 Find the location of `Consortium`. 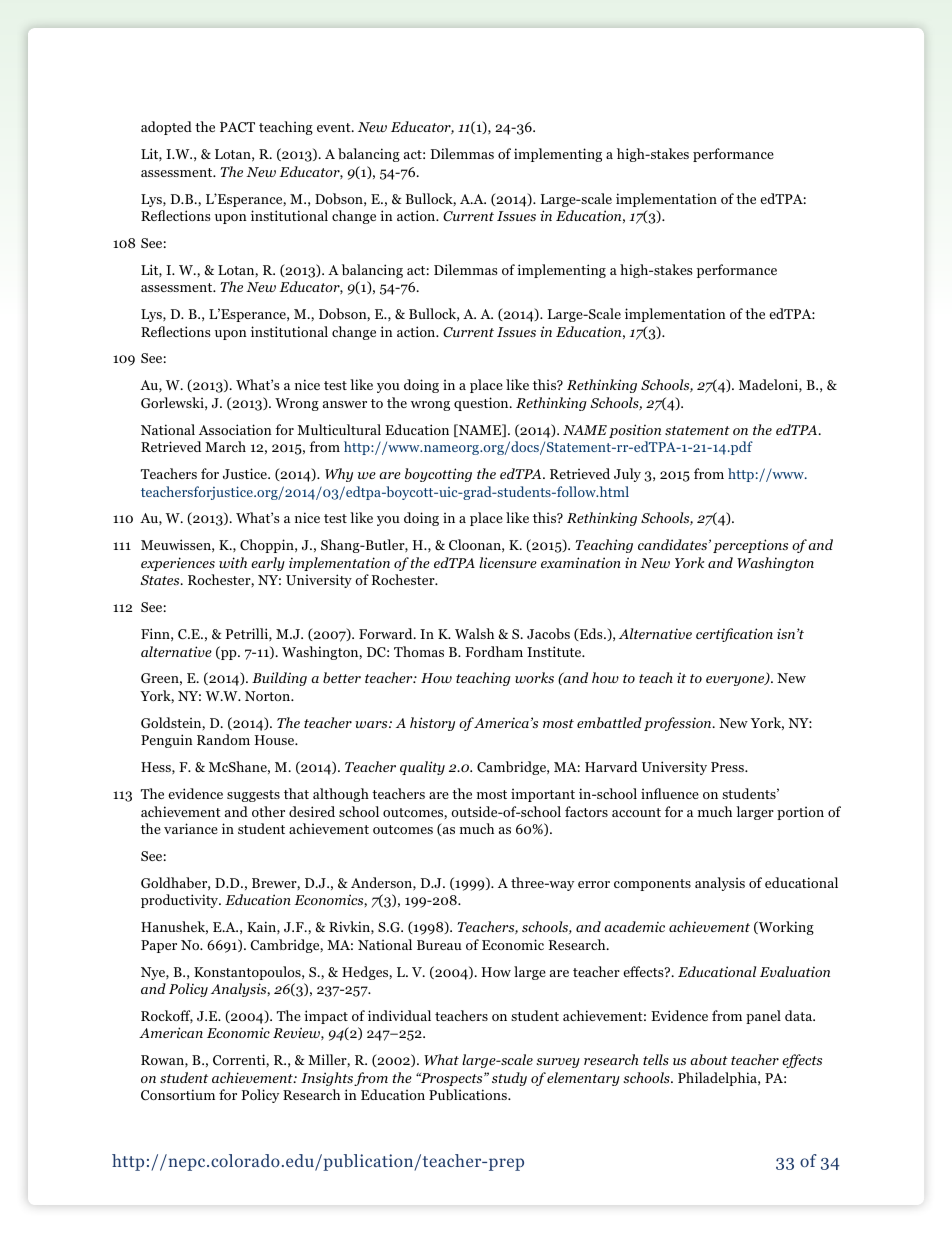

Consortium is located at coordinates (178, 1095).
